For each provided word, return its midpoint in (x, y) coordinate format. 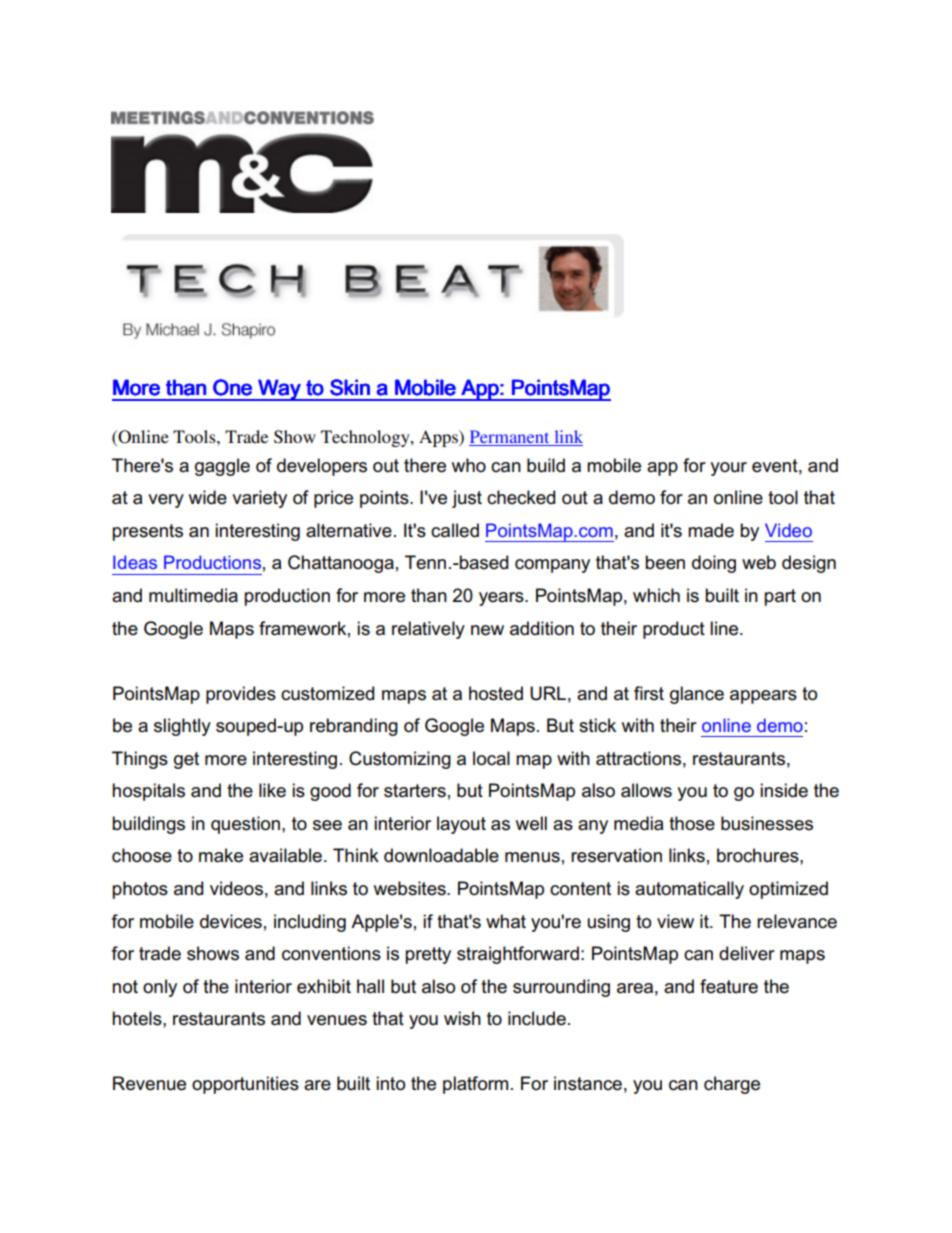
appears (763, 697)
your (728, 469)
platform (475, 1085)
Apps (439, 438)
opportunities (245, 1085)
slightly (182, 727)
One (232, 387)
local (491, 758)
